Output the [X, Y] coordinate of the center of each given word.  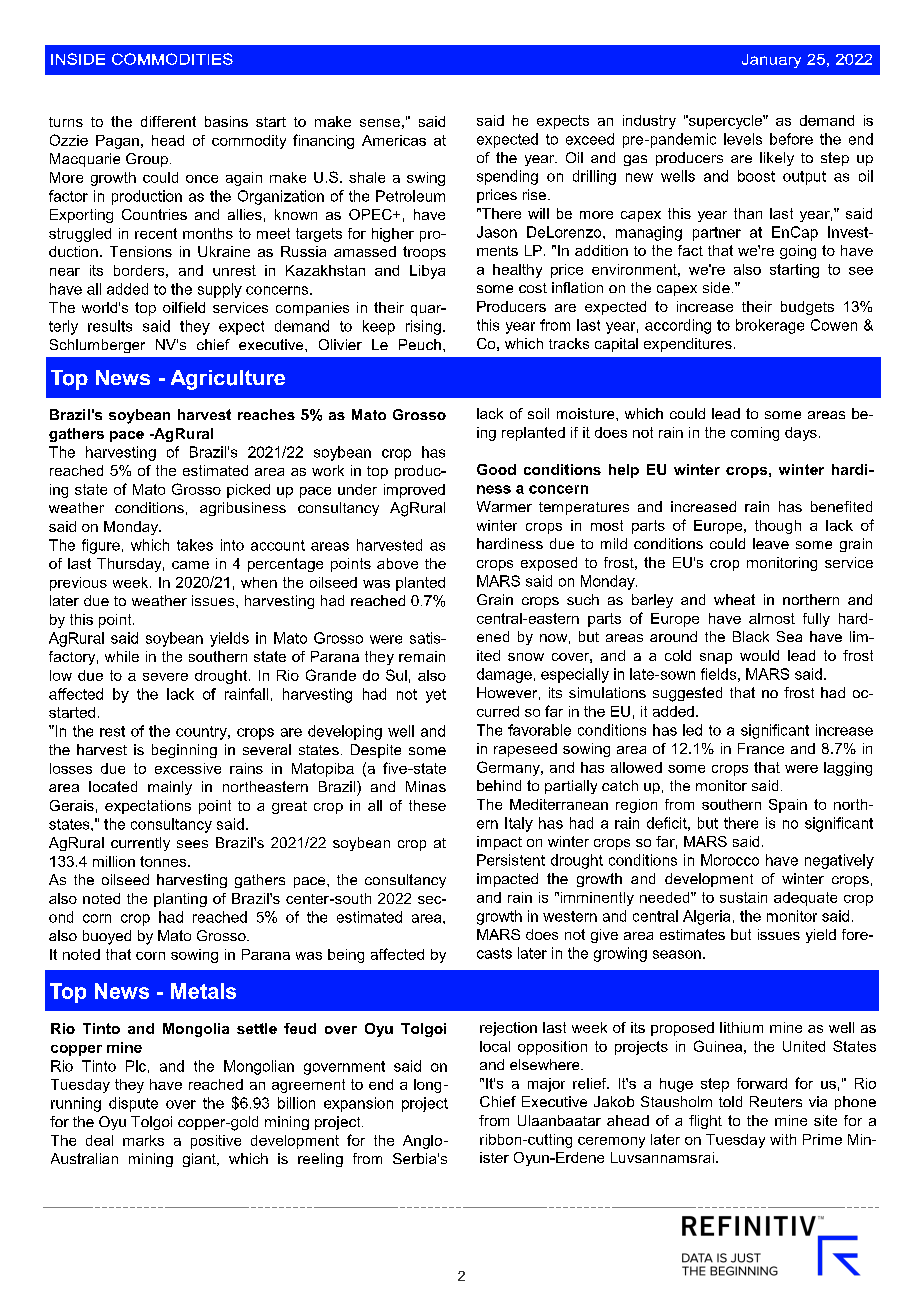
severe [165, 677]
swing [426, 179]
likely [777, 159]
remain [422, 656]
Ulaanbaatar [559, 1120]
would [759, 655]
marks [143, 1140]
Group [147, 160]
